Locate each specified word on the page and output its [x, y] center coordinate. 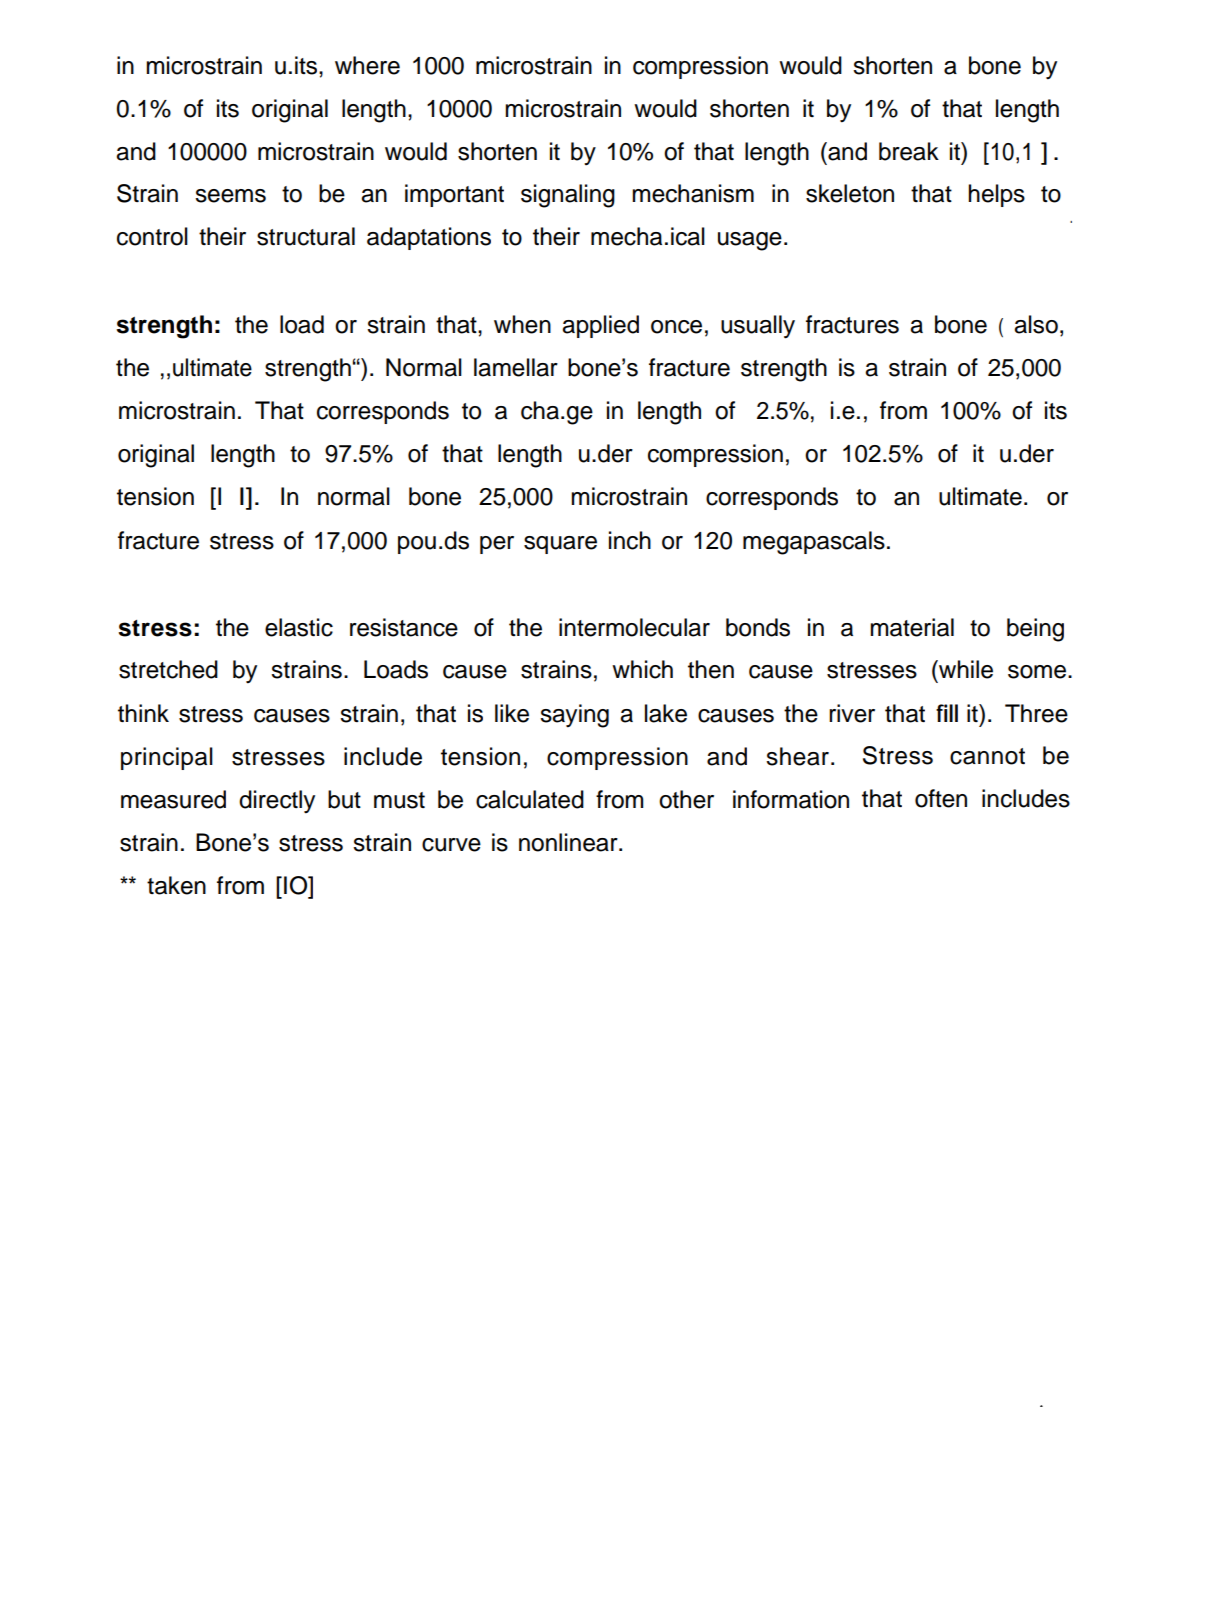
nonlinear [569, 842]
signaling [568, 196]
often [941, 798]
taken [176, 885]
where [367, 65]
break [909, 151]
